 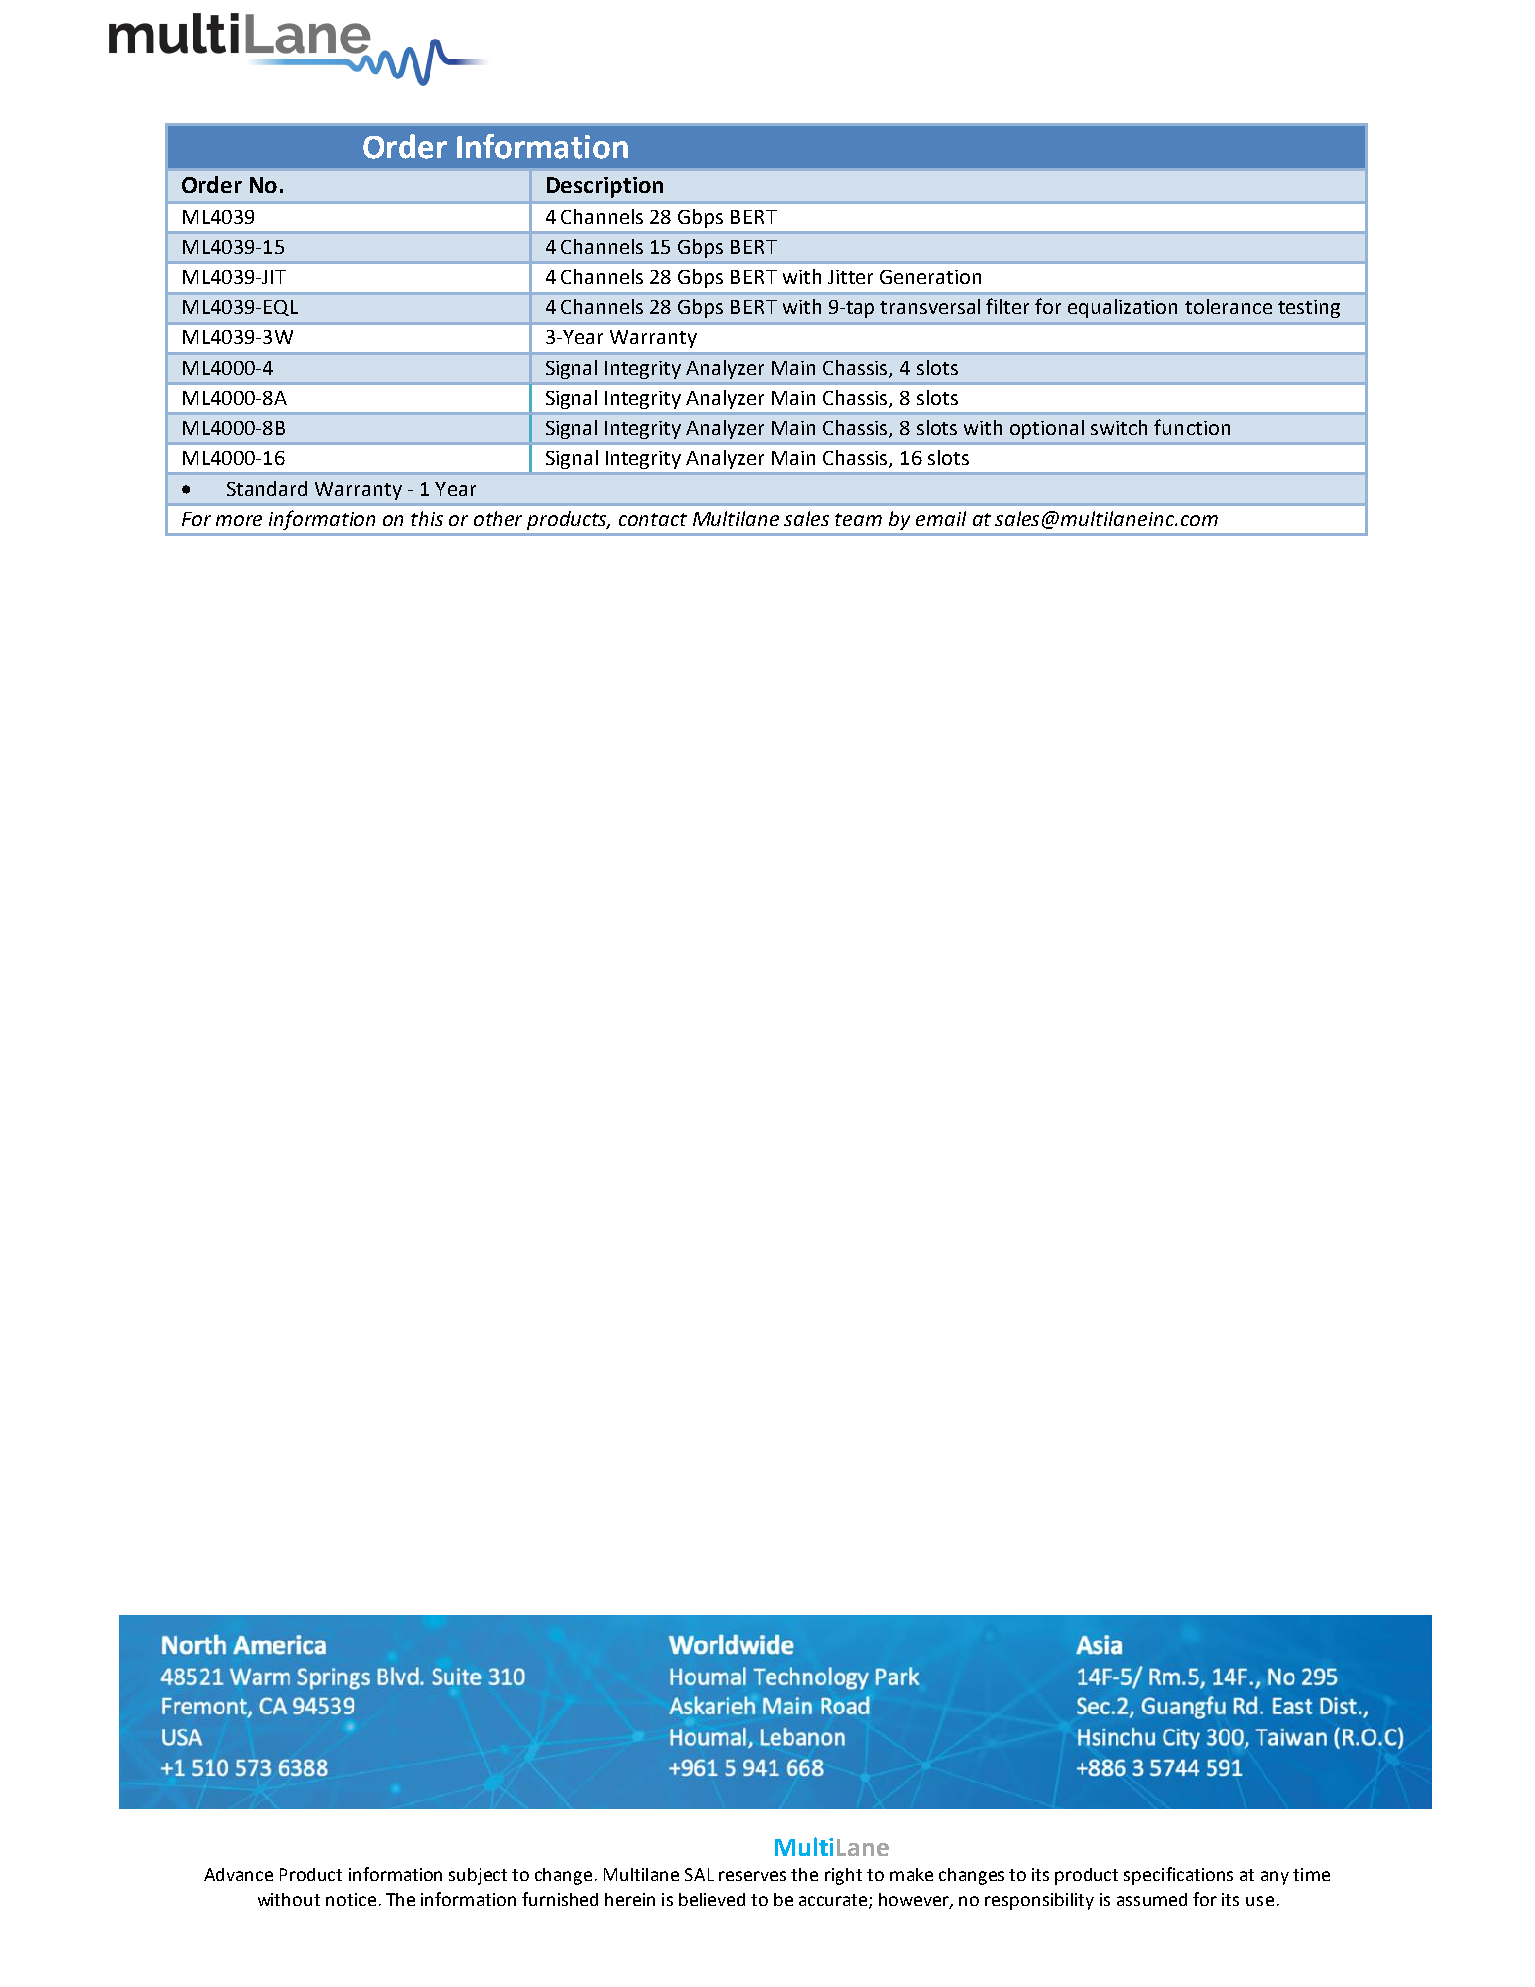 I want to click on email, so click(x=941, y=518).
